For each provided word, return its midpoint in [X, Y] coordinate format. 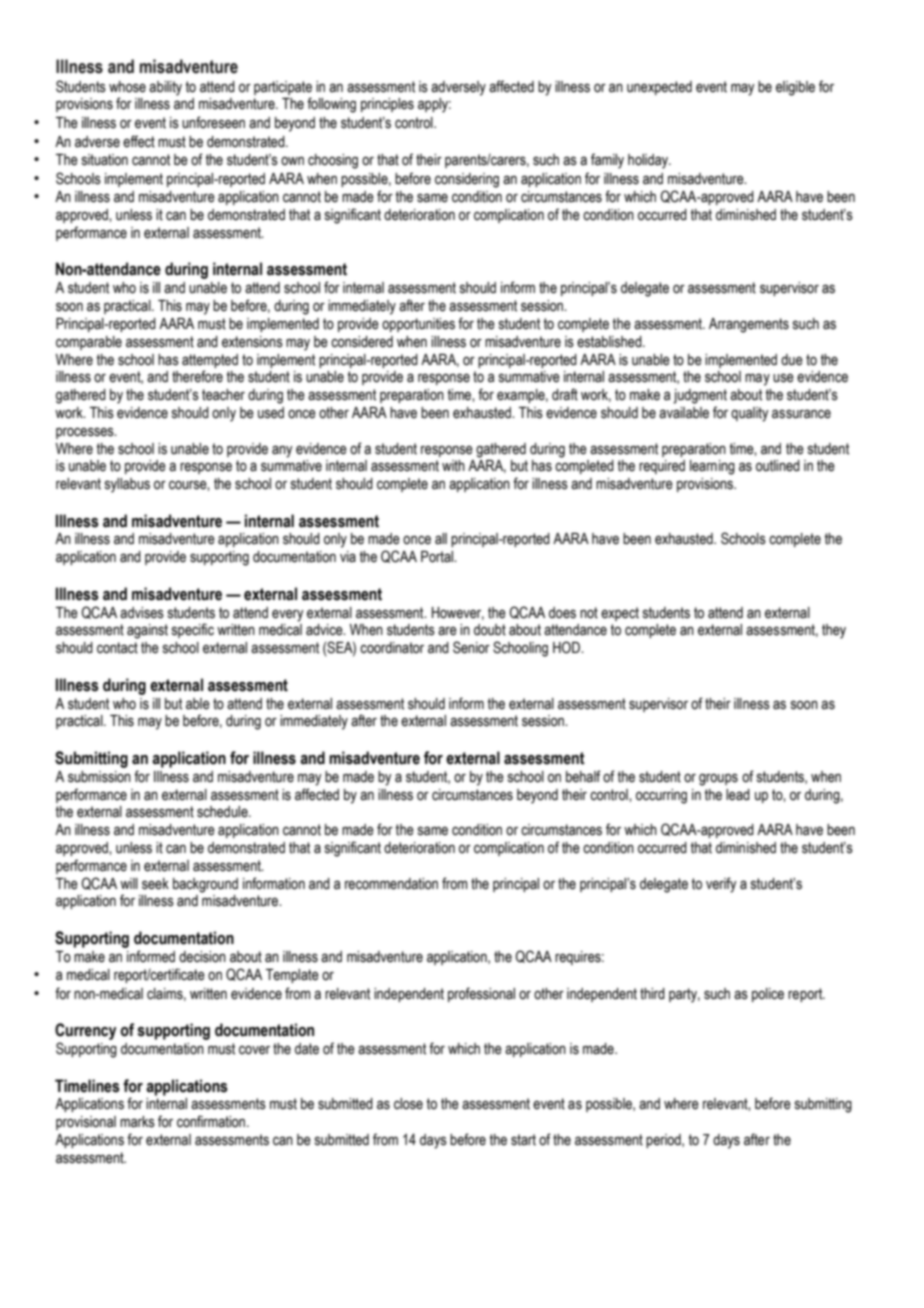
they [834, 631]
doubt [490, 630]
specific [193, 630]
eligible [795, 88]
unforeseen [213, 122]
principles [387, 105]
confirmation [212, 1121]
